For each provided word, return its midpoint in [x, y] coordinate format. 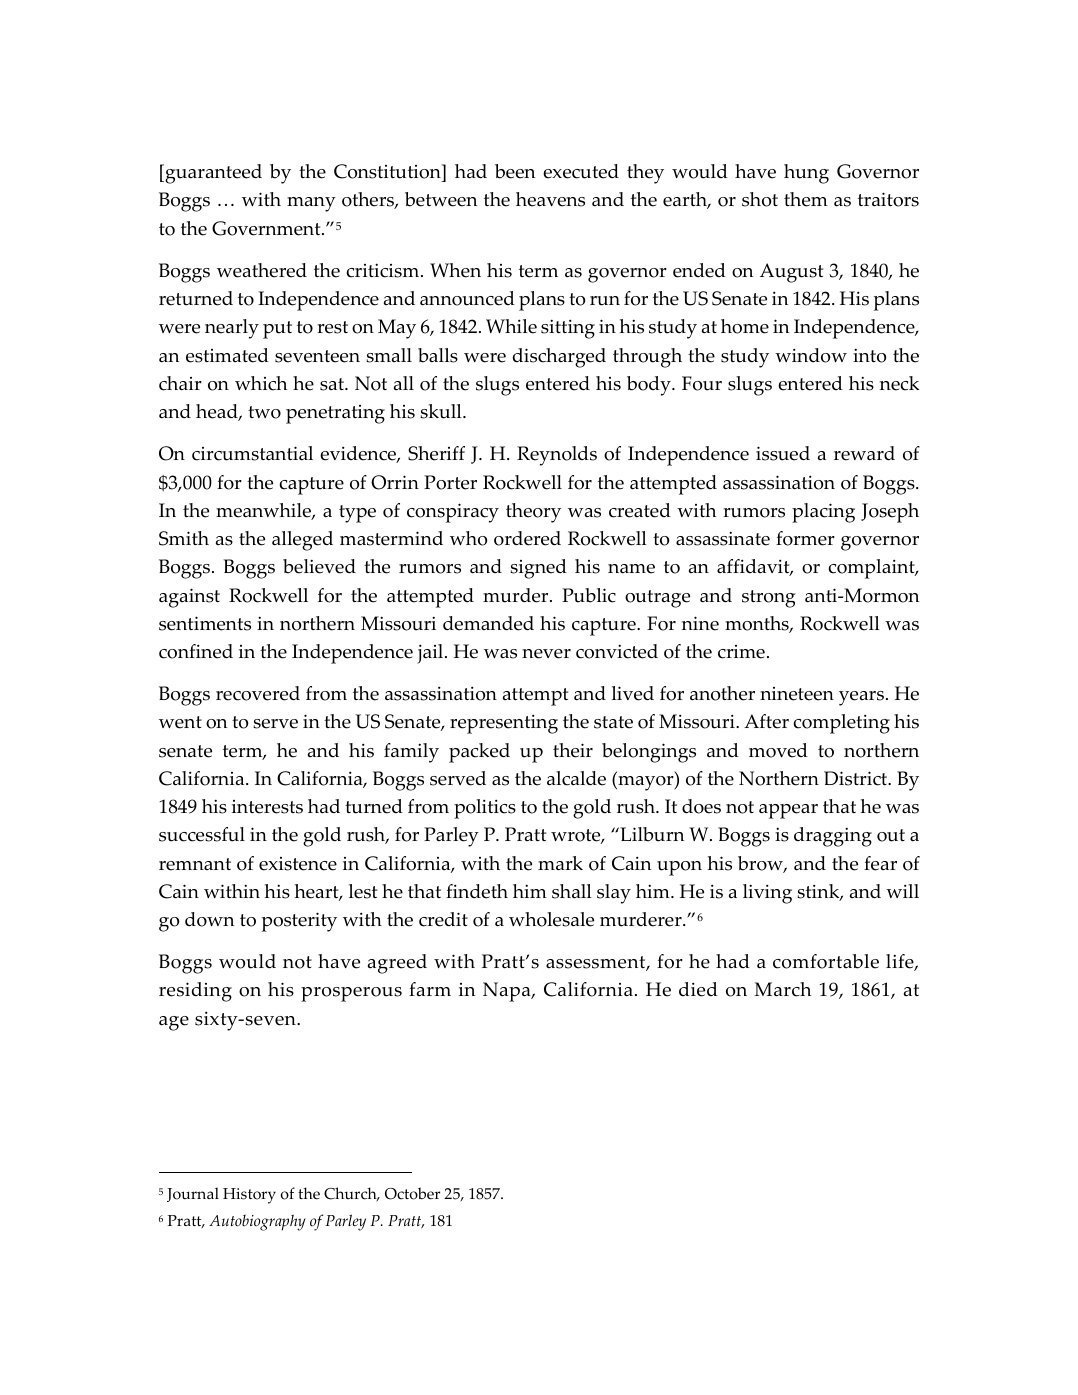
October [412, 1193]
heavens [550, 199]
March [782, 989]
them [806, 199]
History [249, 1196]
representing [504, 724]
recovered [258, 693]
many [311, 204]
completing [841, 724]
